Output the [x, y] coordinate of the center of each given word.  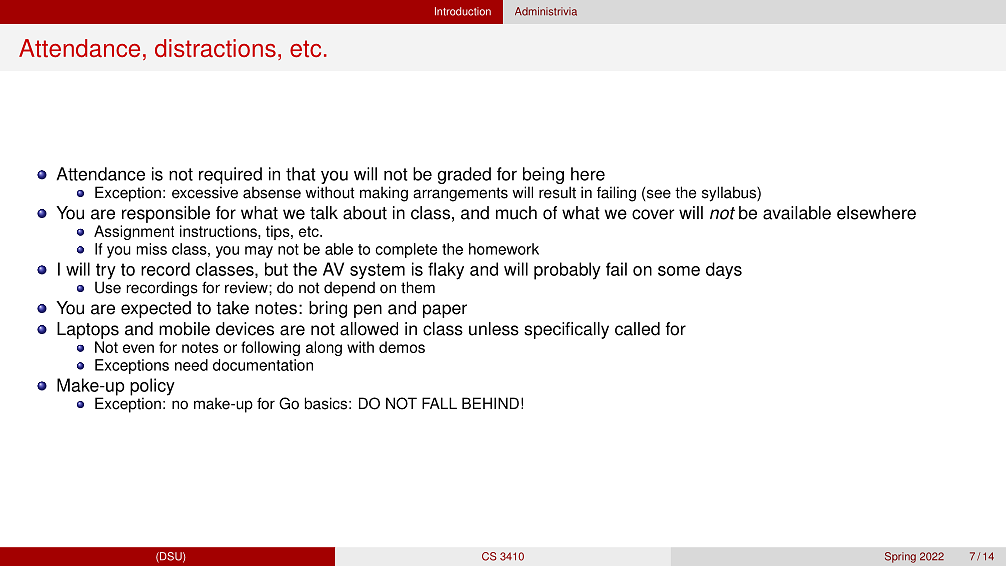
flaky [446, 271]
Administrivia [546, 11]
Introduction [463, 11]
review [247, 287]
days [724, 270]
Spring [900, 557]
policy [152, 388]
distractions [215, 48]
